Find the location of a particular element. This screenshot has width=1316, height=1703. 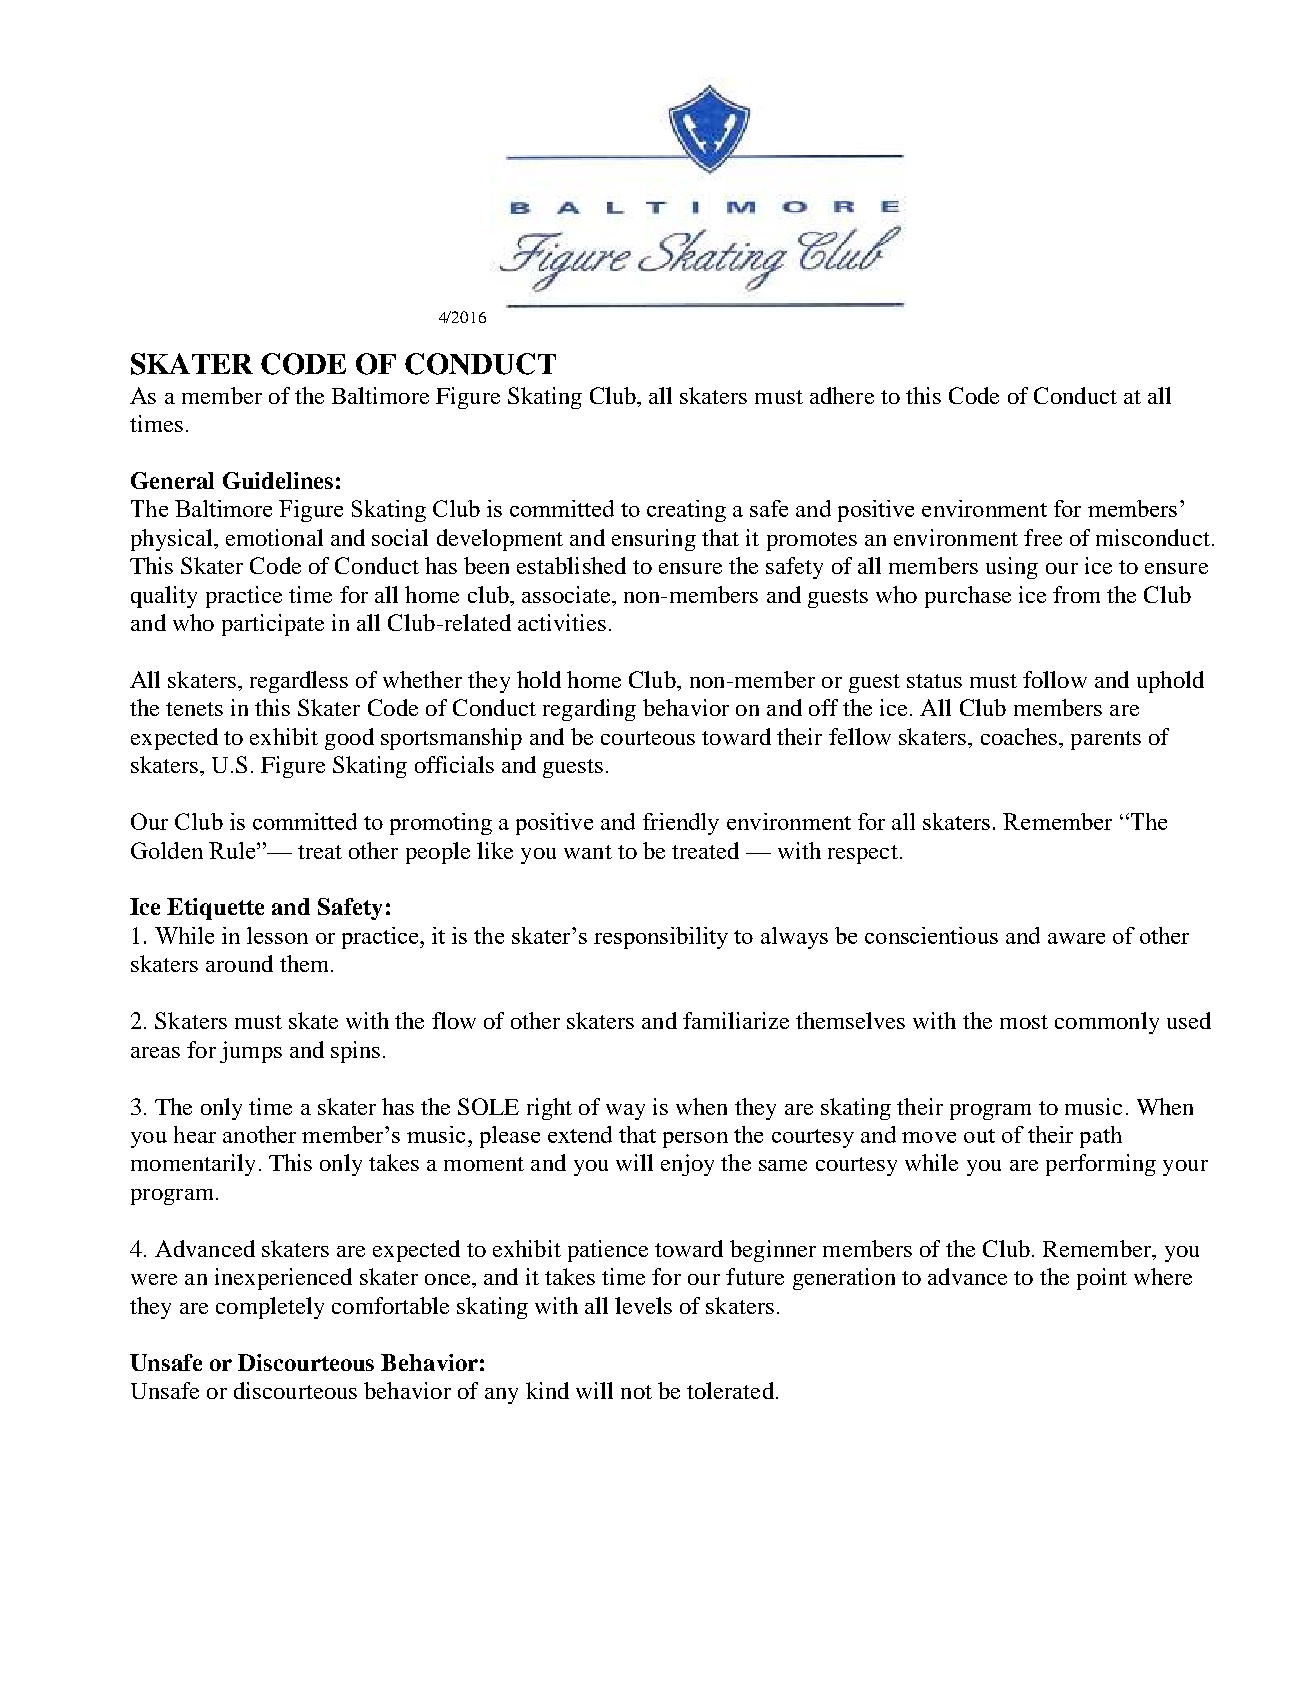

completely is located at coordinates (270, 1308).
